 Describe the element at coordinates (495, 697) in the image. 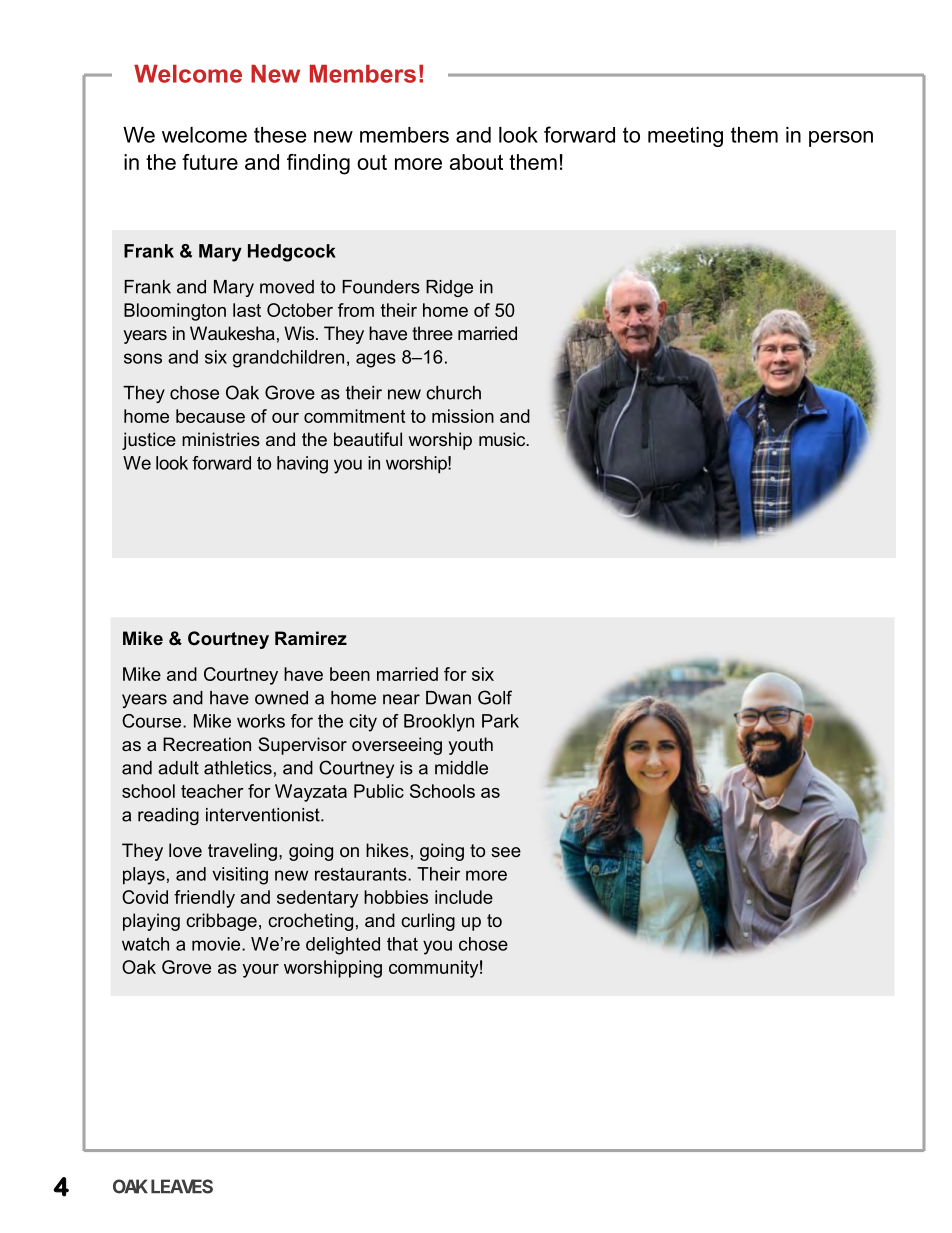

I see `Golf` at that location.
